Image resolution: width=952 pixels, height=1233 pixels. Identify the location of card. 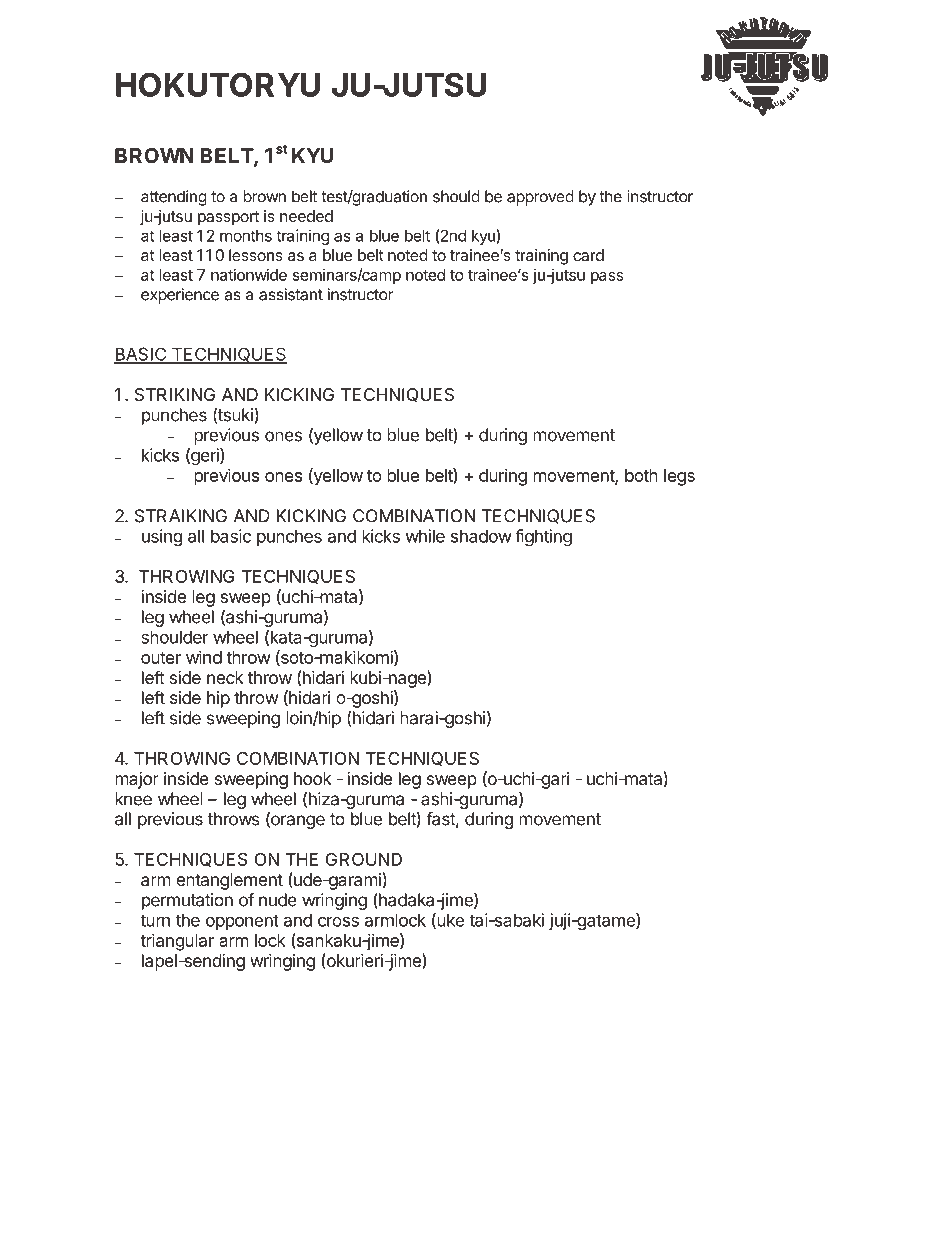
(588, 255).
